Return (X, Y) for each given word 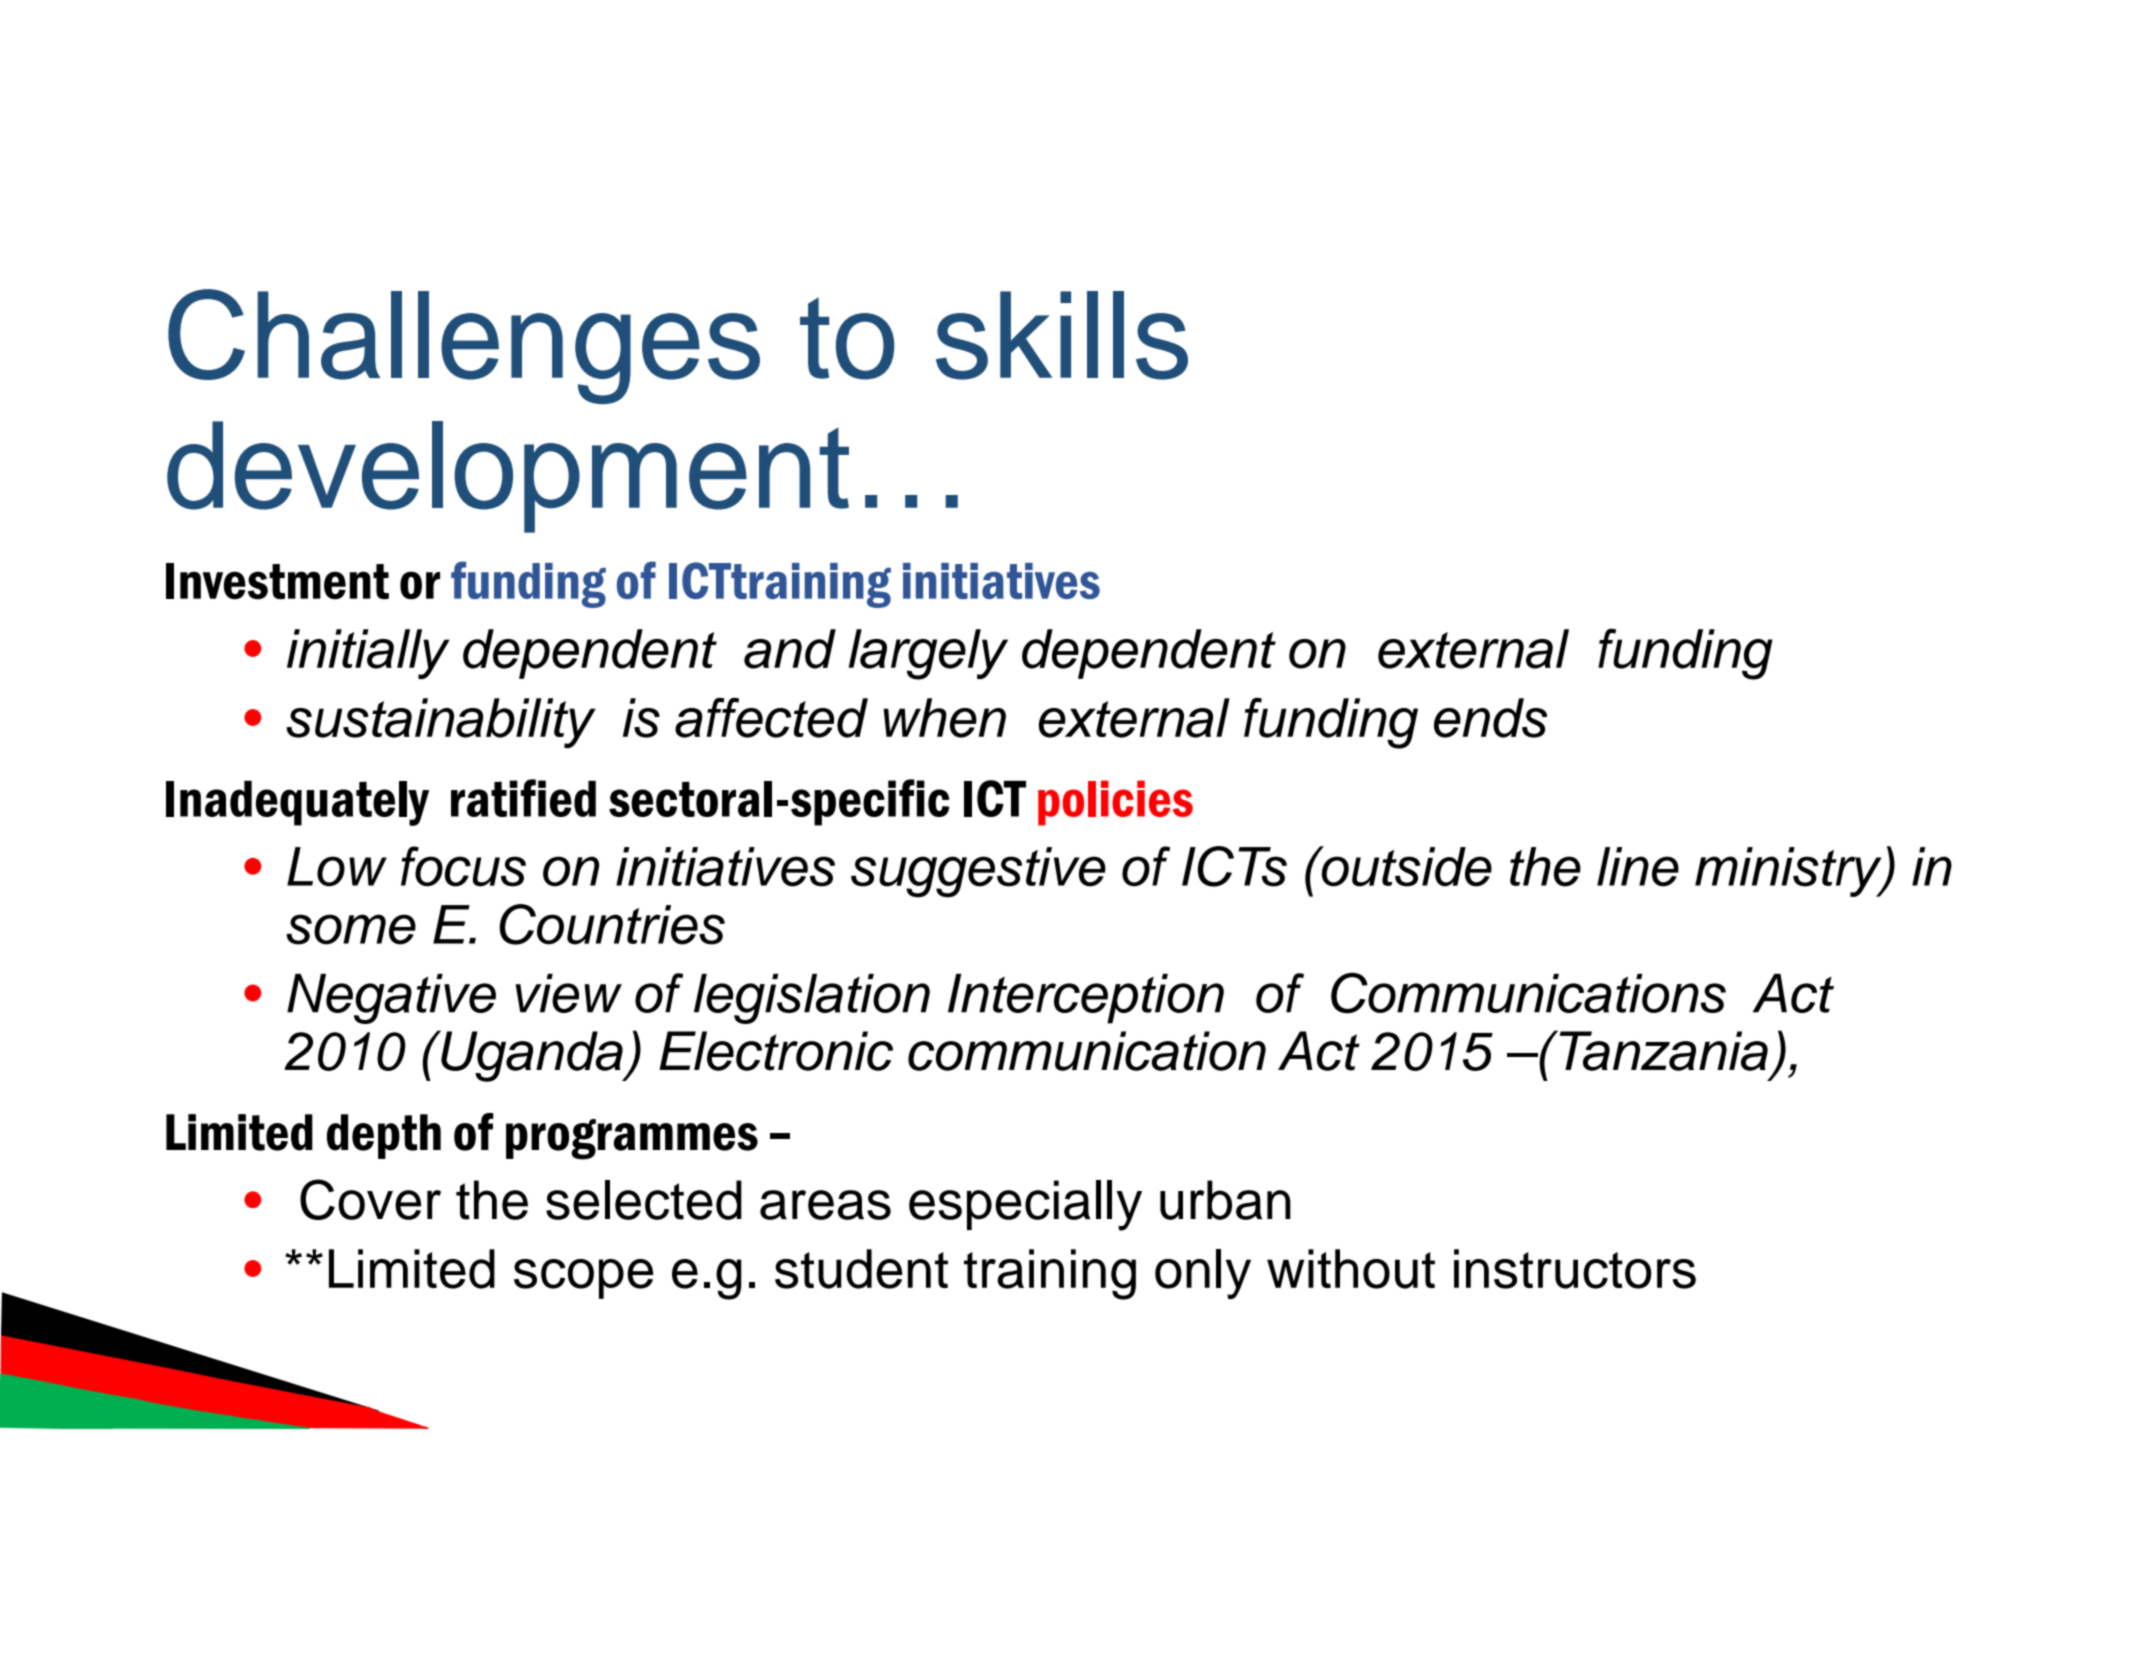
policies (1115, 803)
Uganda (532, 1056)
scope (583, 1279)
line (1638, 867)
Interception (1086, 999)
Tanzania (1662, 1050)
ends (1490, 718)
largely (928, 654)
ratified (523, 798)
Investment (277, 581)
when (944, 718)
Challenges (464, 346)
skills (1062, 335)
